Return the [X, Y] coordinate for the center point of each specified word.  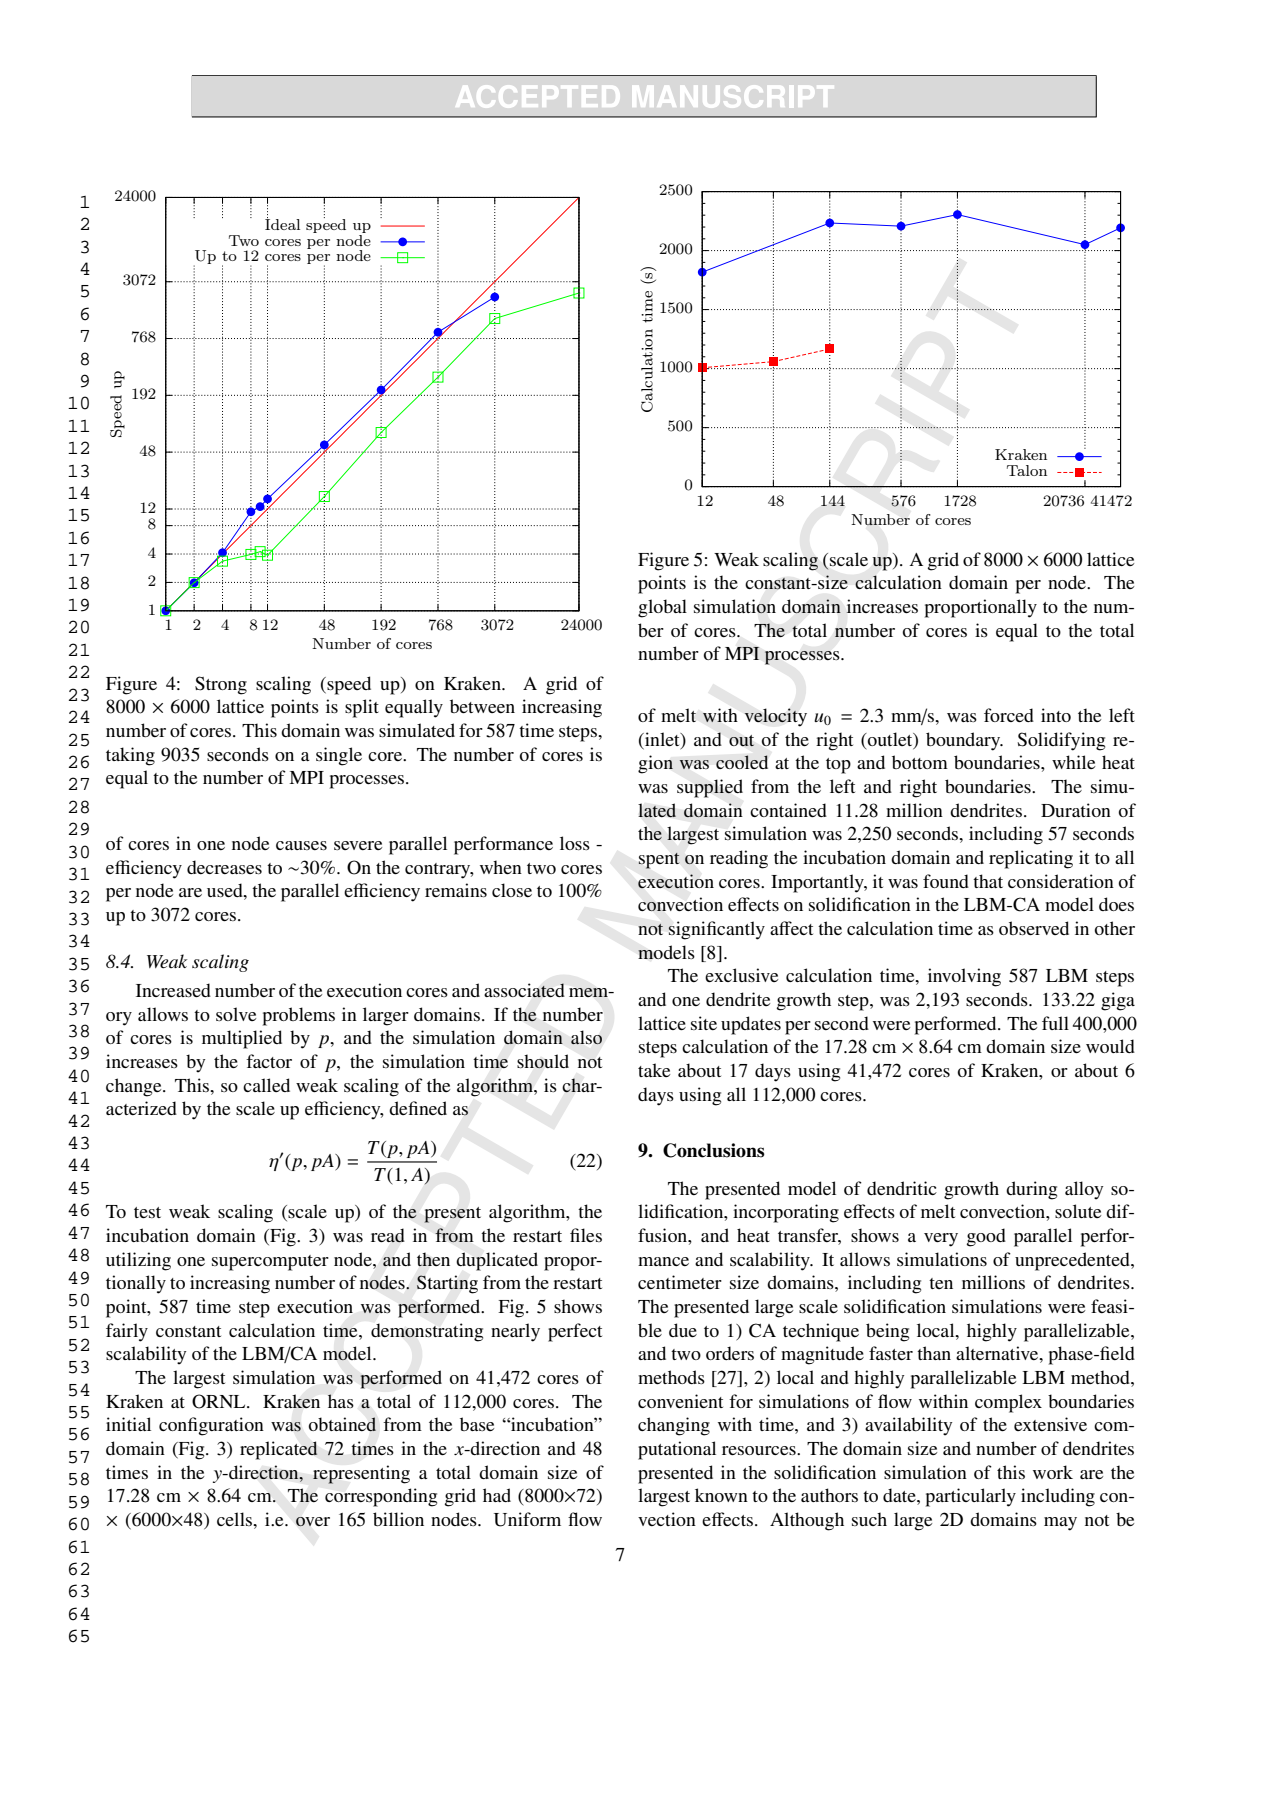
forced [1009, 715]
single [339, 756]
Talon [1027, 470]
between [482, 706]
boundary [964, 741]
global [662, 608]
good [986, 1237]
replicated [279, 1450]
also [586, 1037]
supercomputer [270, 1263]
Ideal [282, 223]
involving [964, 977]
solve [236, 1014]
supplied [710, 788]
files [586, 1235]
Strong [221, 685]
